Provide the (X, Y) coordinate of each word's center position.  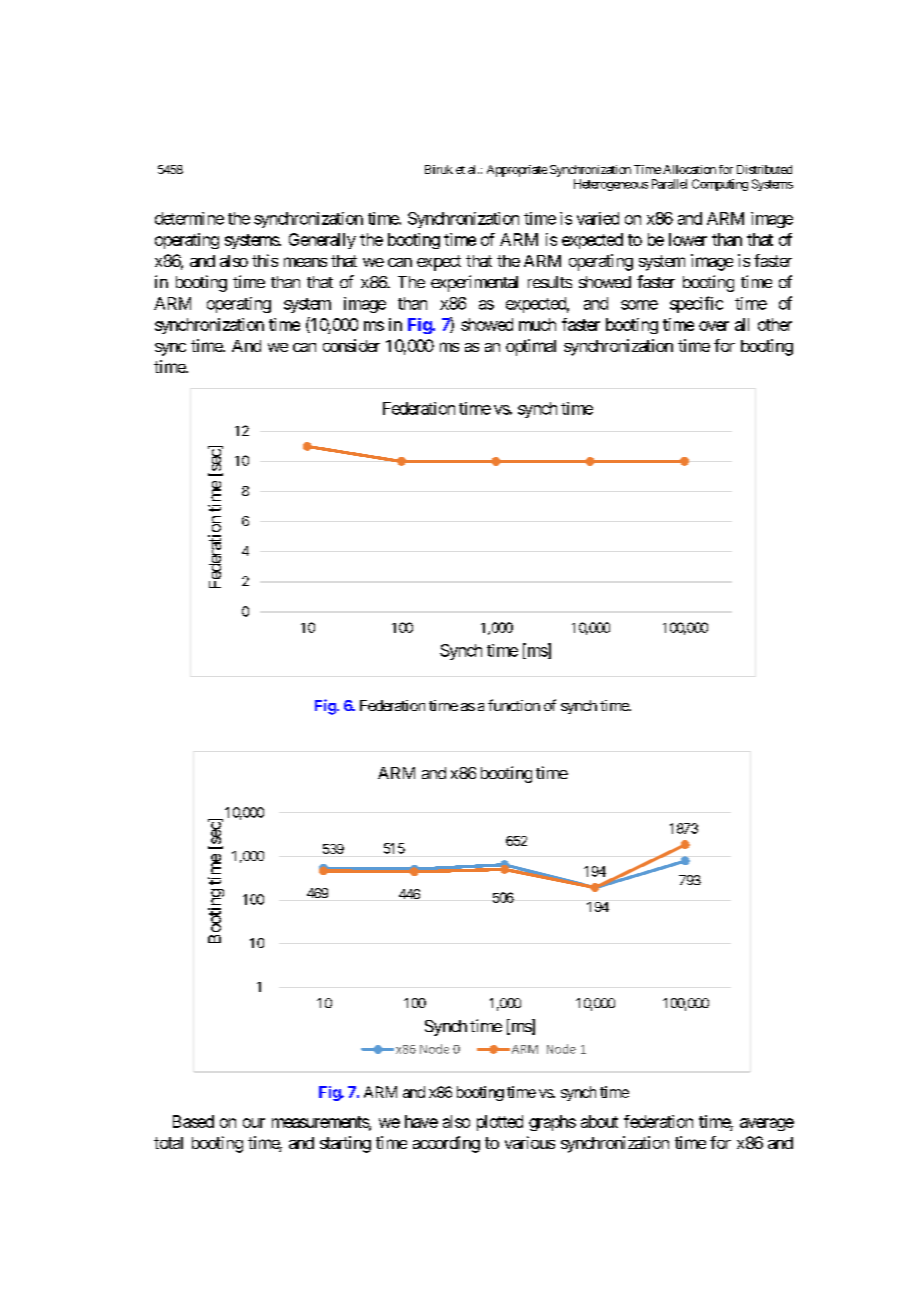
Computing (720, 185)
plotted (500, 1123)
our (254, 1123)
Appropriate (517, 171)
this (265, 260)
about (599, 1121)
